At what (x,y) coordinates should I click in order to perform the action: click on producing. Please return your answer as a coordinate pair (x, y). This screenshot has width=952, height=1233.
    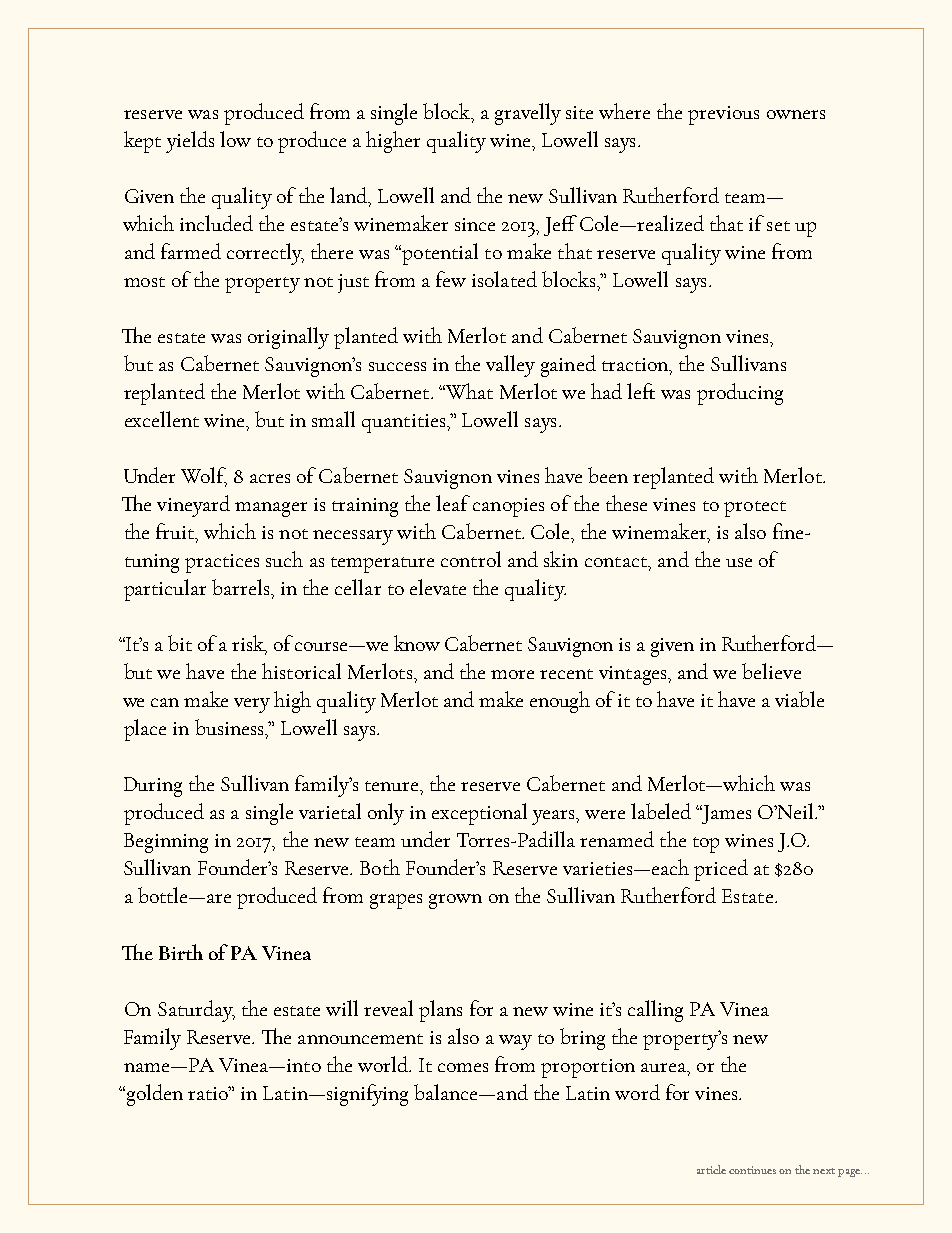
    Looking at the image, I should click on (740, 394).
